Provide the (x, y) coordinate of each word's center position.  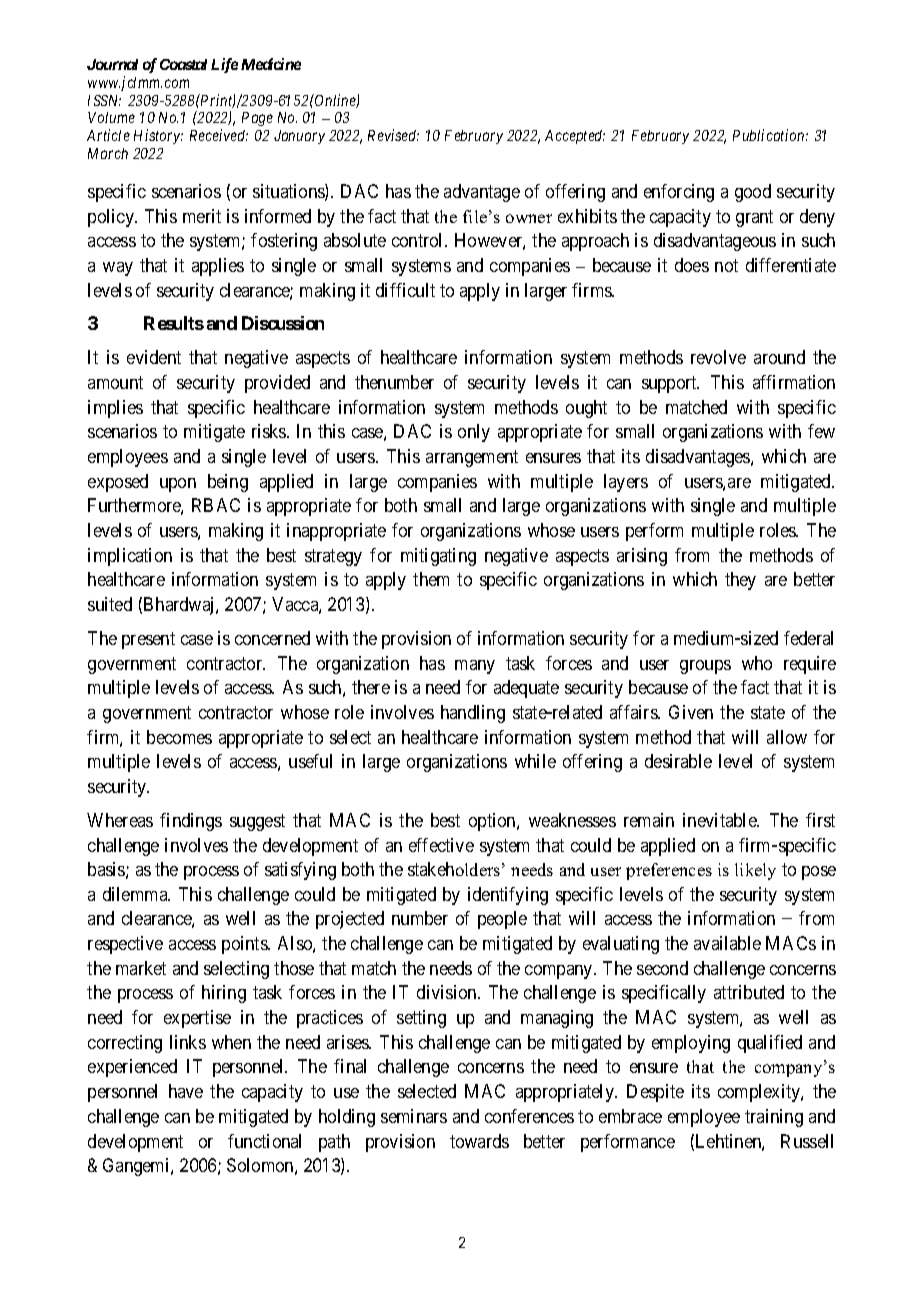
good (753, 193)
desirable (678, 761)
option (493, 822)
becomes (179, 737)
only (474, 433)
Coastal (183, 64)
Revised (393, 135)
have (186, 1091)
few (821, 431)
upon (178, 485)
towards (479, 1141)
